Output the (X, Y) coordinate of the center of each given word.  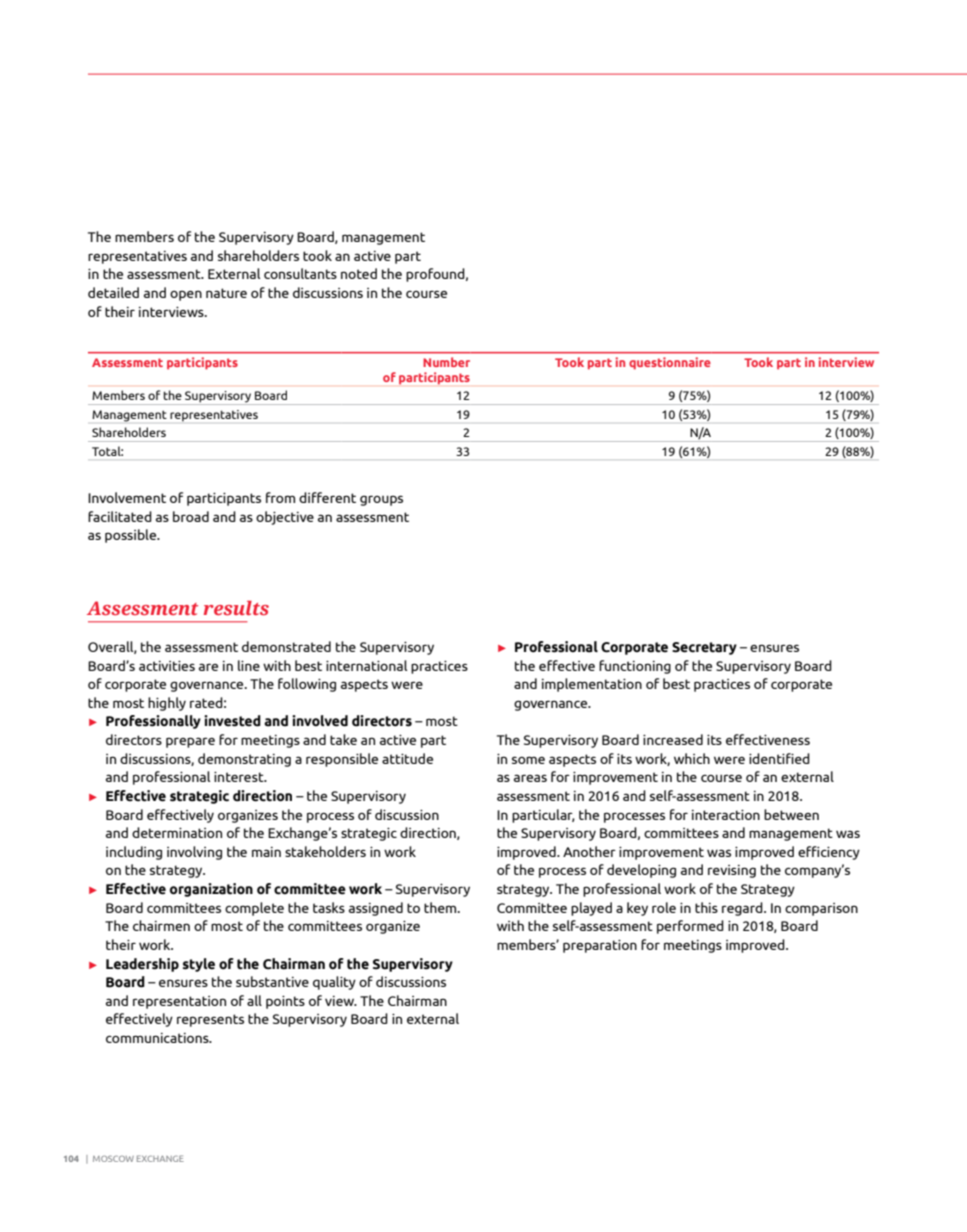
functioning (635, 667)
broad (191, 516)
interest (240, 777)
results (236, 608)
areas (530, 778)
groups (381, 500)
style (199, 965)
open (186, 295)
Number (446, 362)
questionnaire (670, 363)
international (366, 665)
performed (690, 927)
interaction (726, 815)
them (441, 907)
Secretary (704, 648)
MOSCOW (113, 1158)
